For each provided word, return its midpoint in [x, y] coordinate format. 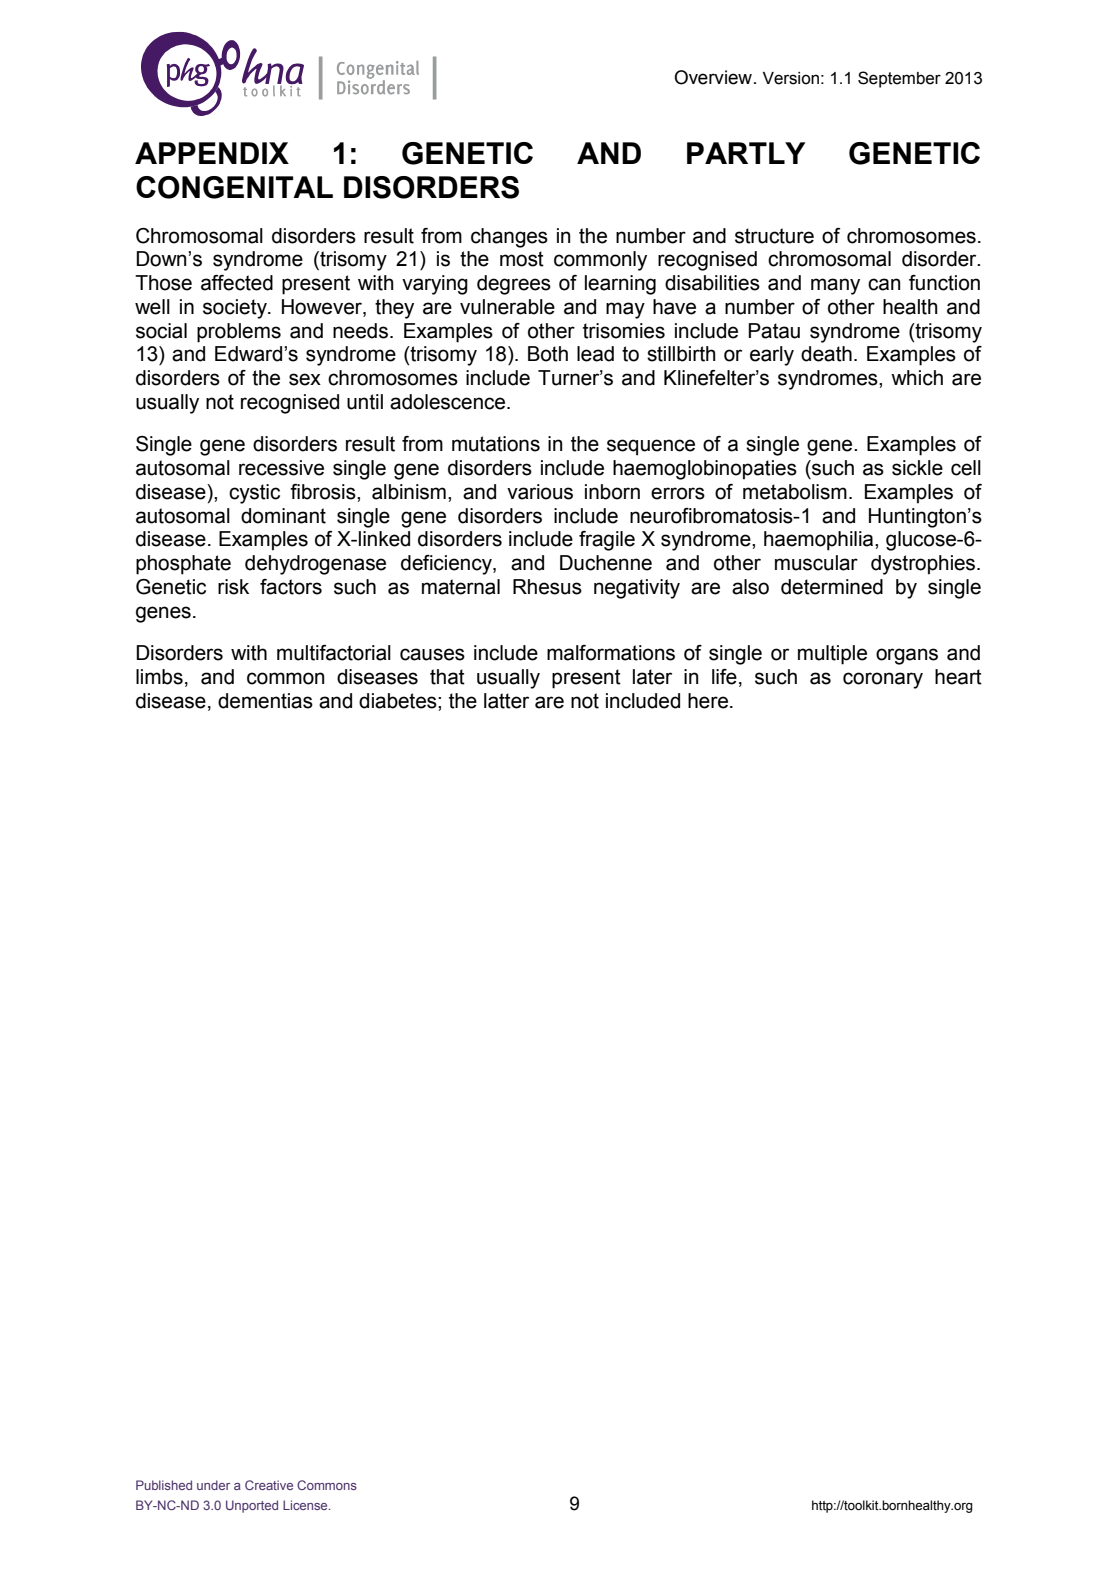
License [306, 1505]
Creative [269, 1485]
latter [506, 701]
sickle [917, 468]
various [540, 492]
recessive [281, 468]
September [899, 79]
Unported [252, 1506]
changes [509, 238]
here [708, 701]
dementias [265, 701]
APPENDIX [212, 153]
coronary [883, 680]
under [213, 1485]
